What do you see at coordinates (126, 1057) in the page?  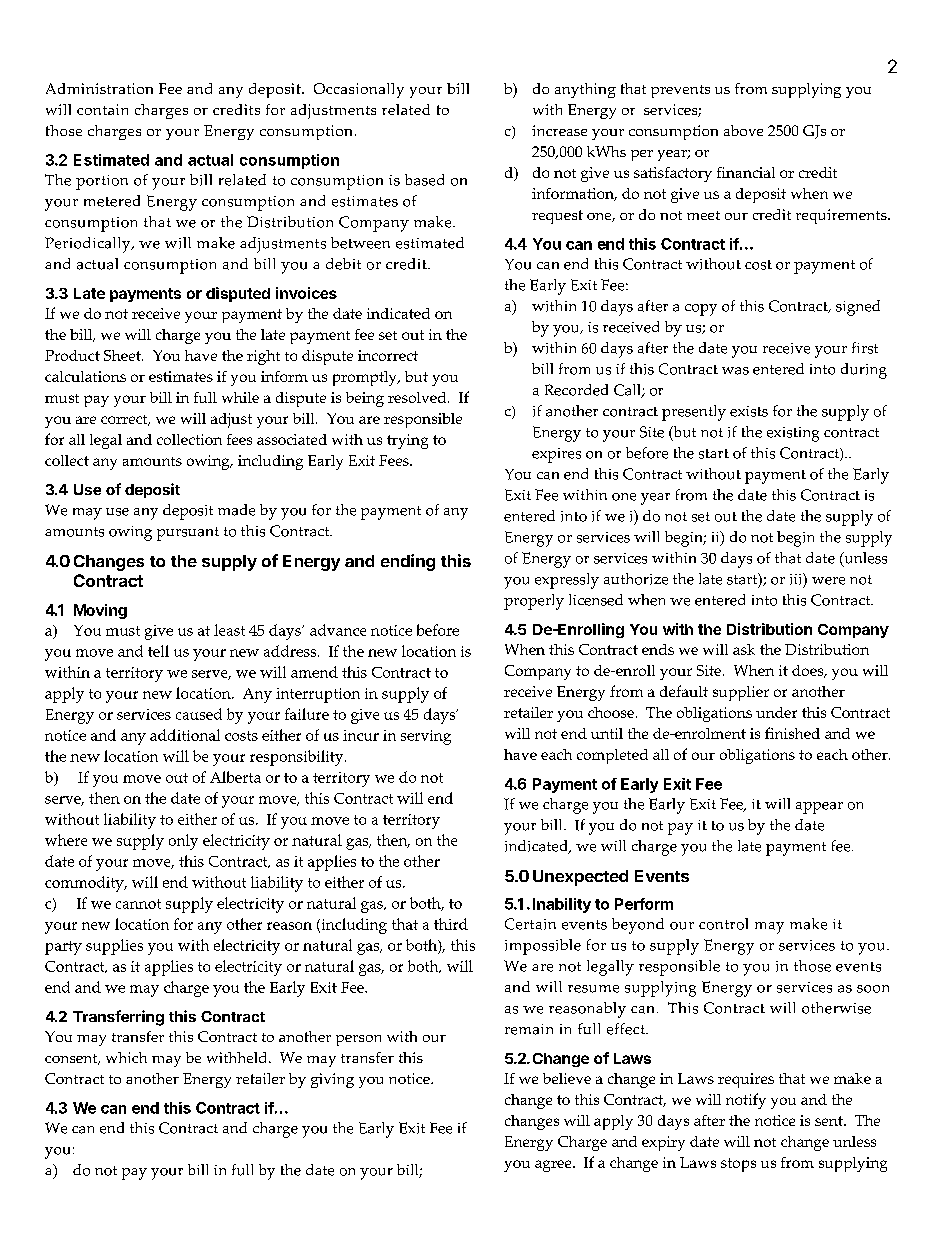 I see `which` at bounding box center [126, 1057].
